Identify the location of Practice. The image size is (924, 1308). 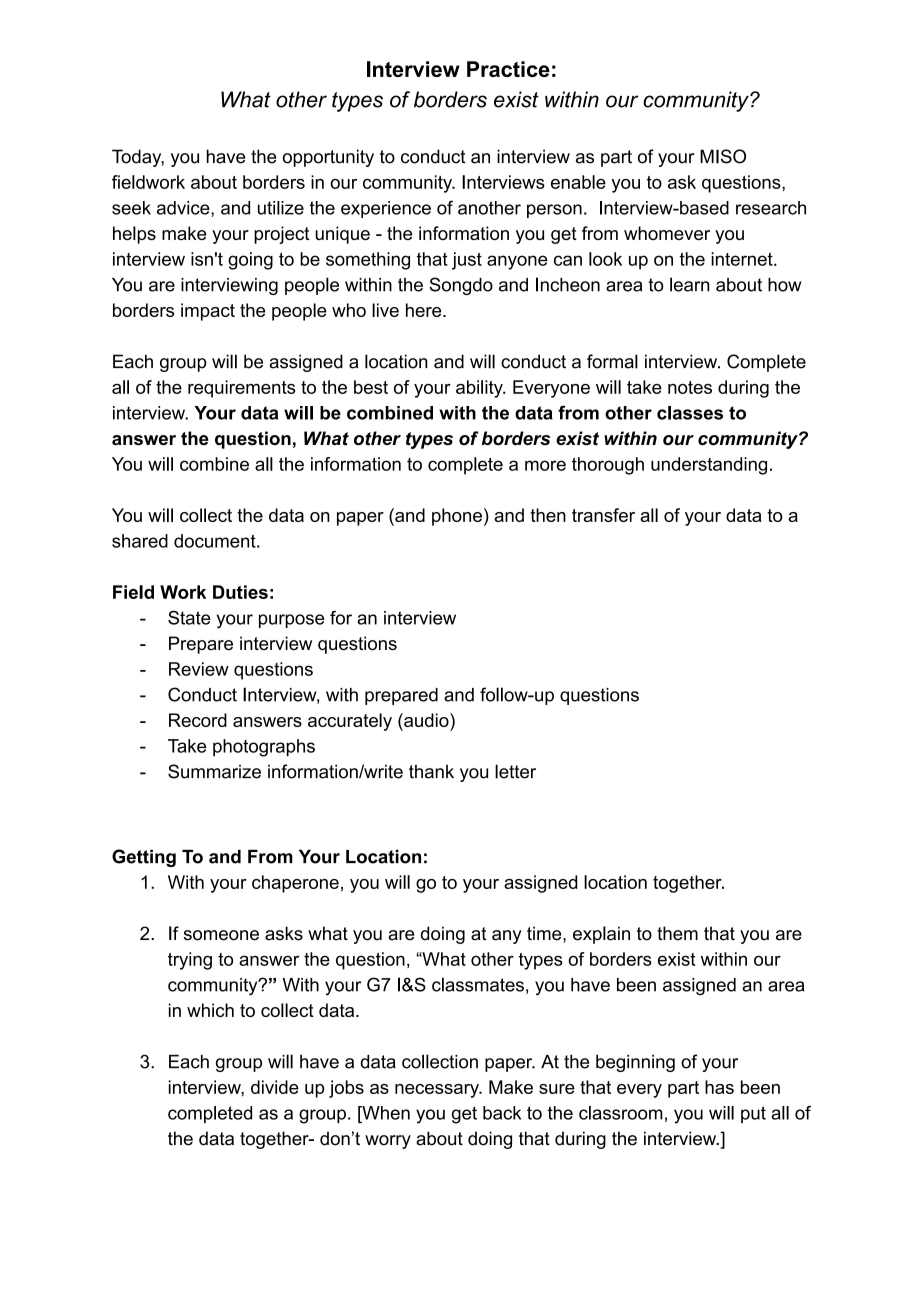
(508, 69).
